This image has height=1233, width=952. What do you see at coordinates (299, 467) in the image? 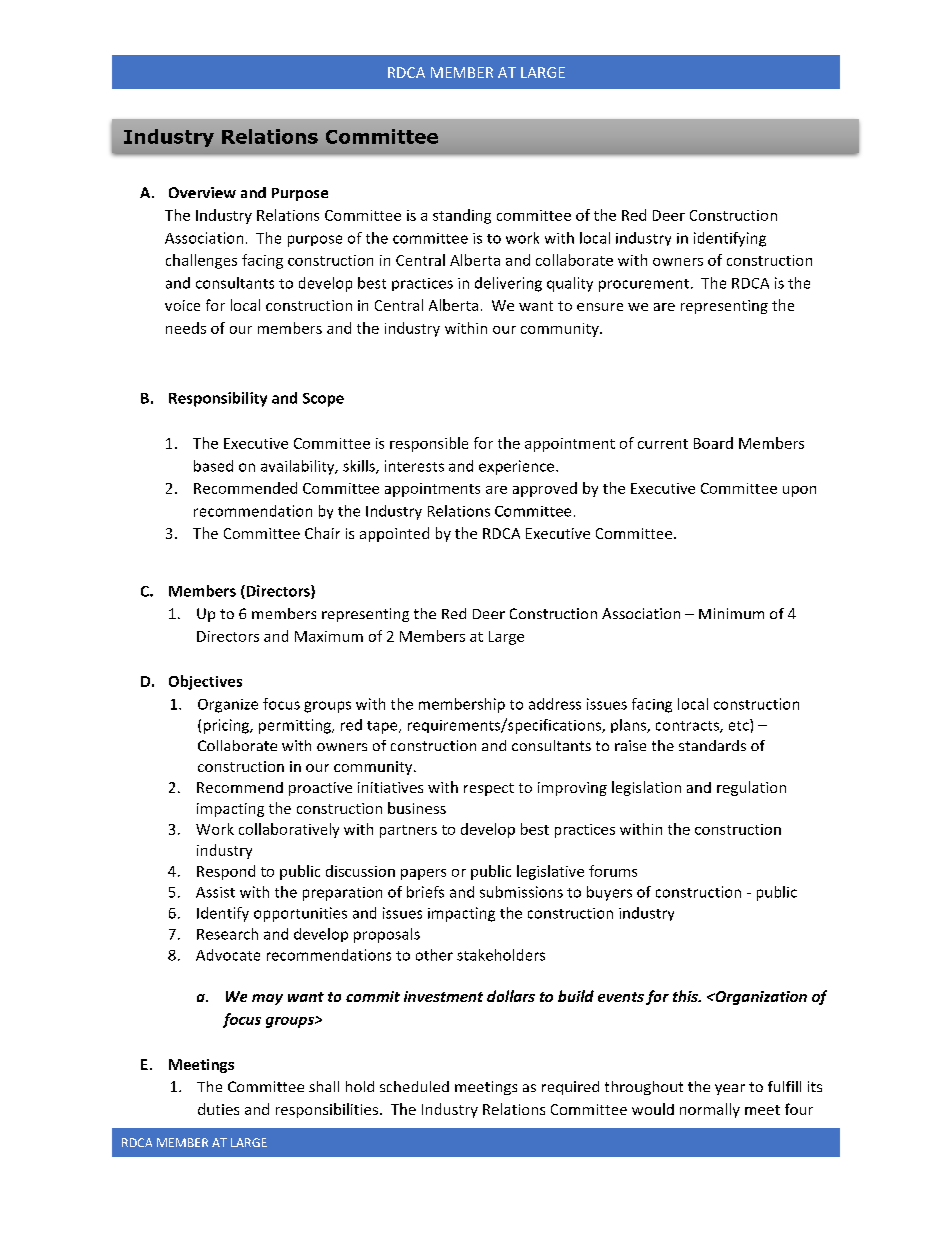
I see `availability` at bounding box center [299, 467].
